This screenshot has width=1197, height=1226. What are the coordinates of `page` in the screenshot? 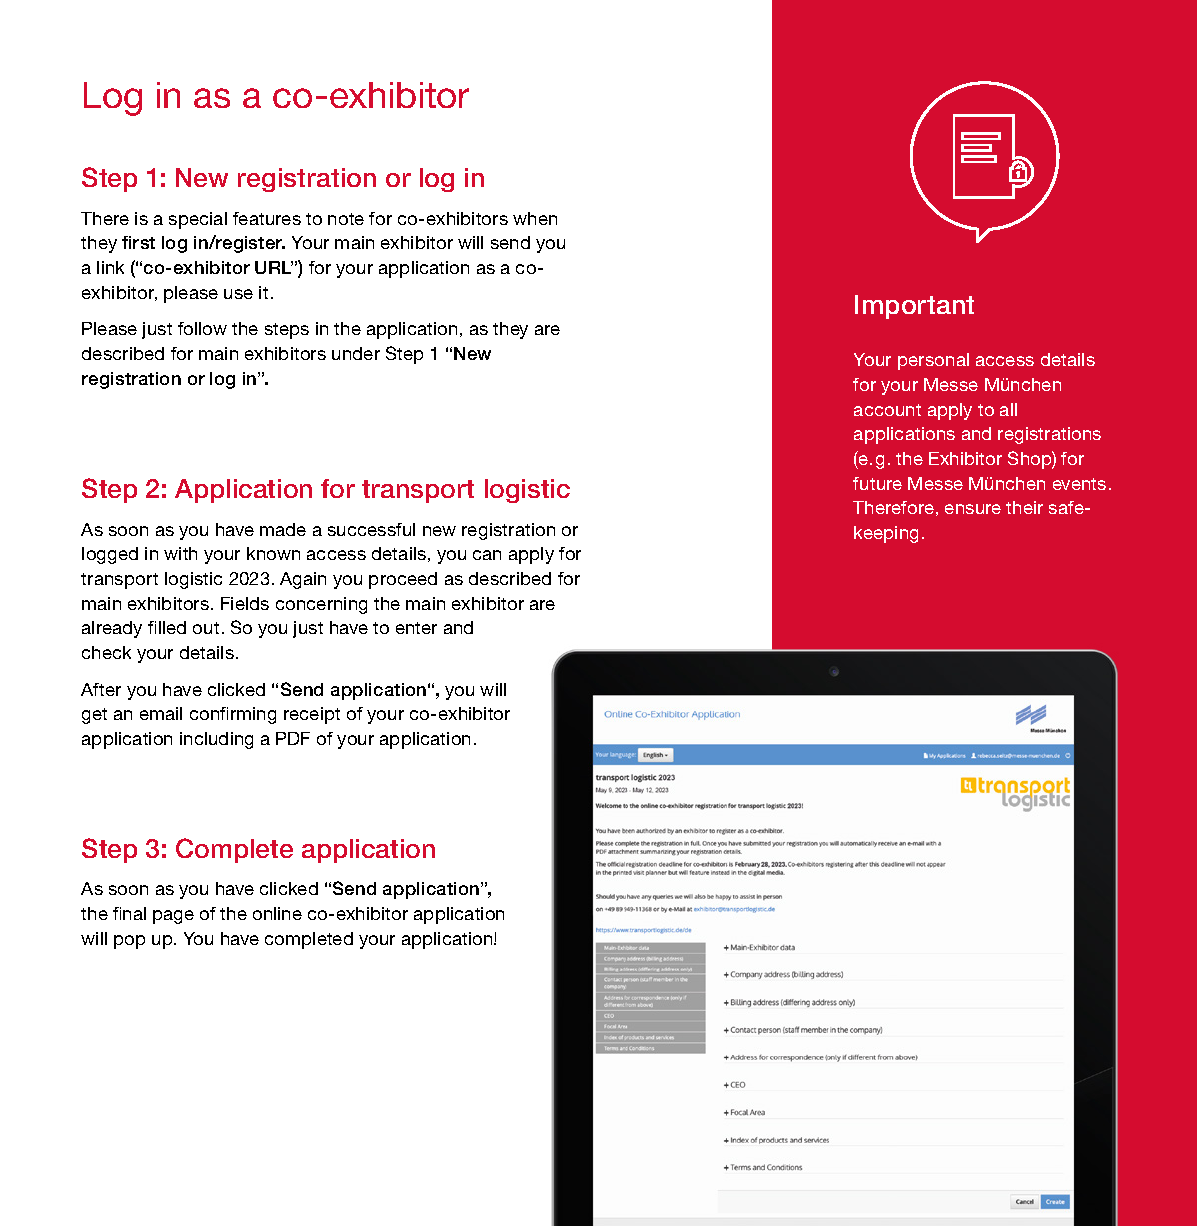 It's located at (173, 917).
